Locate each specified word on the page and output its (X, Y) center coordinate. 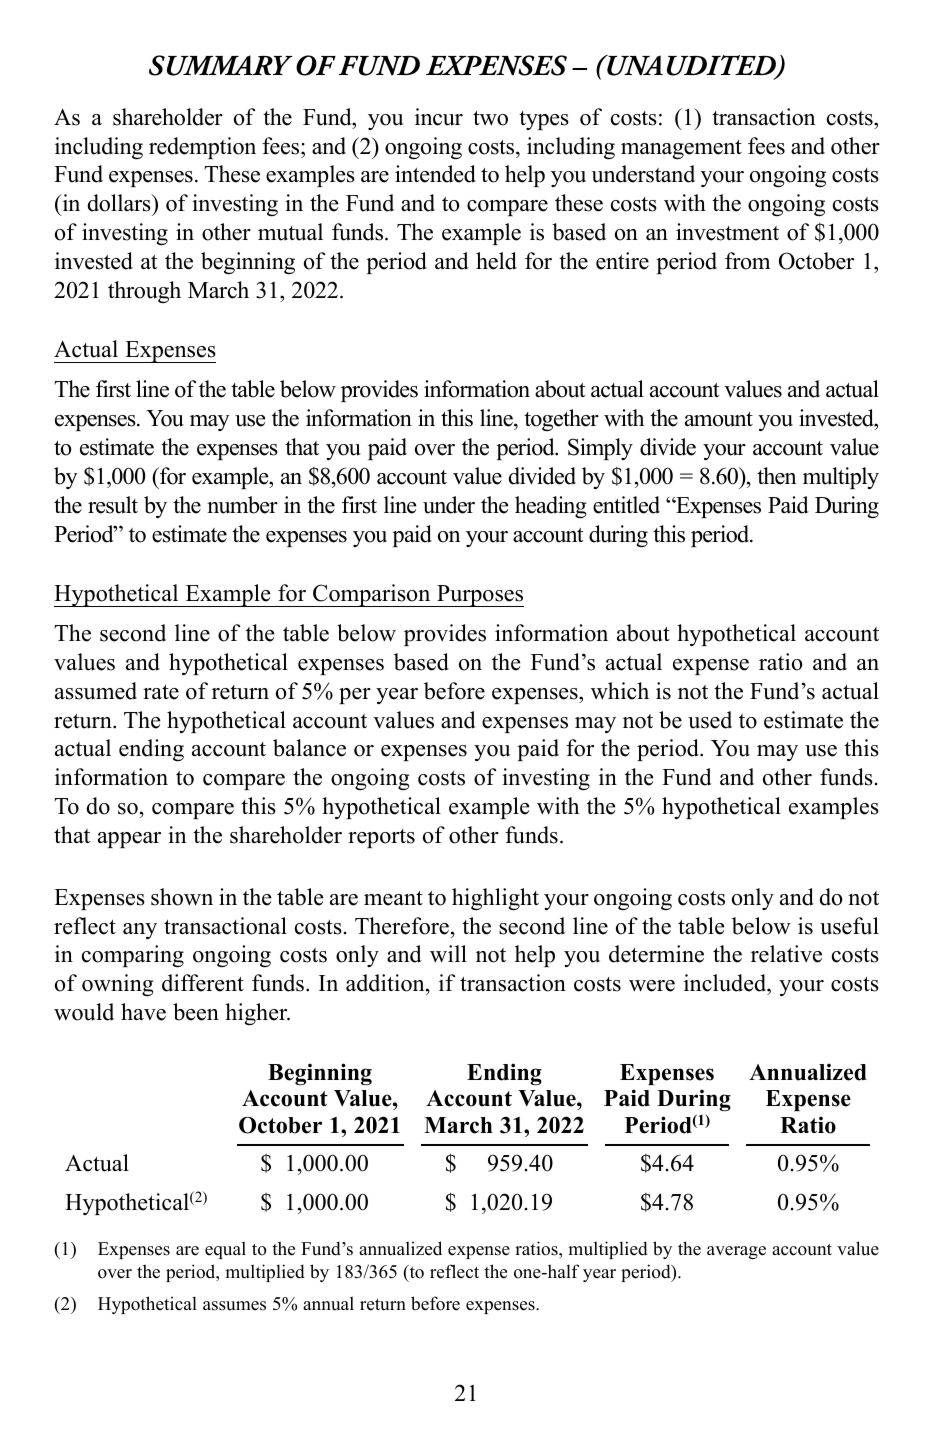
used (710, 720)
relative (786, 954)
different (203, 983)
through (144, 292)
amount (719, 419)
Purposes (479, 596)
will (448, 954)
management (681, 149)
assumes (234, 1306)
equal (225, 1250)
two (490, 118)
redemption (202, 148)
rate (161, 692)
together (561, 420)
